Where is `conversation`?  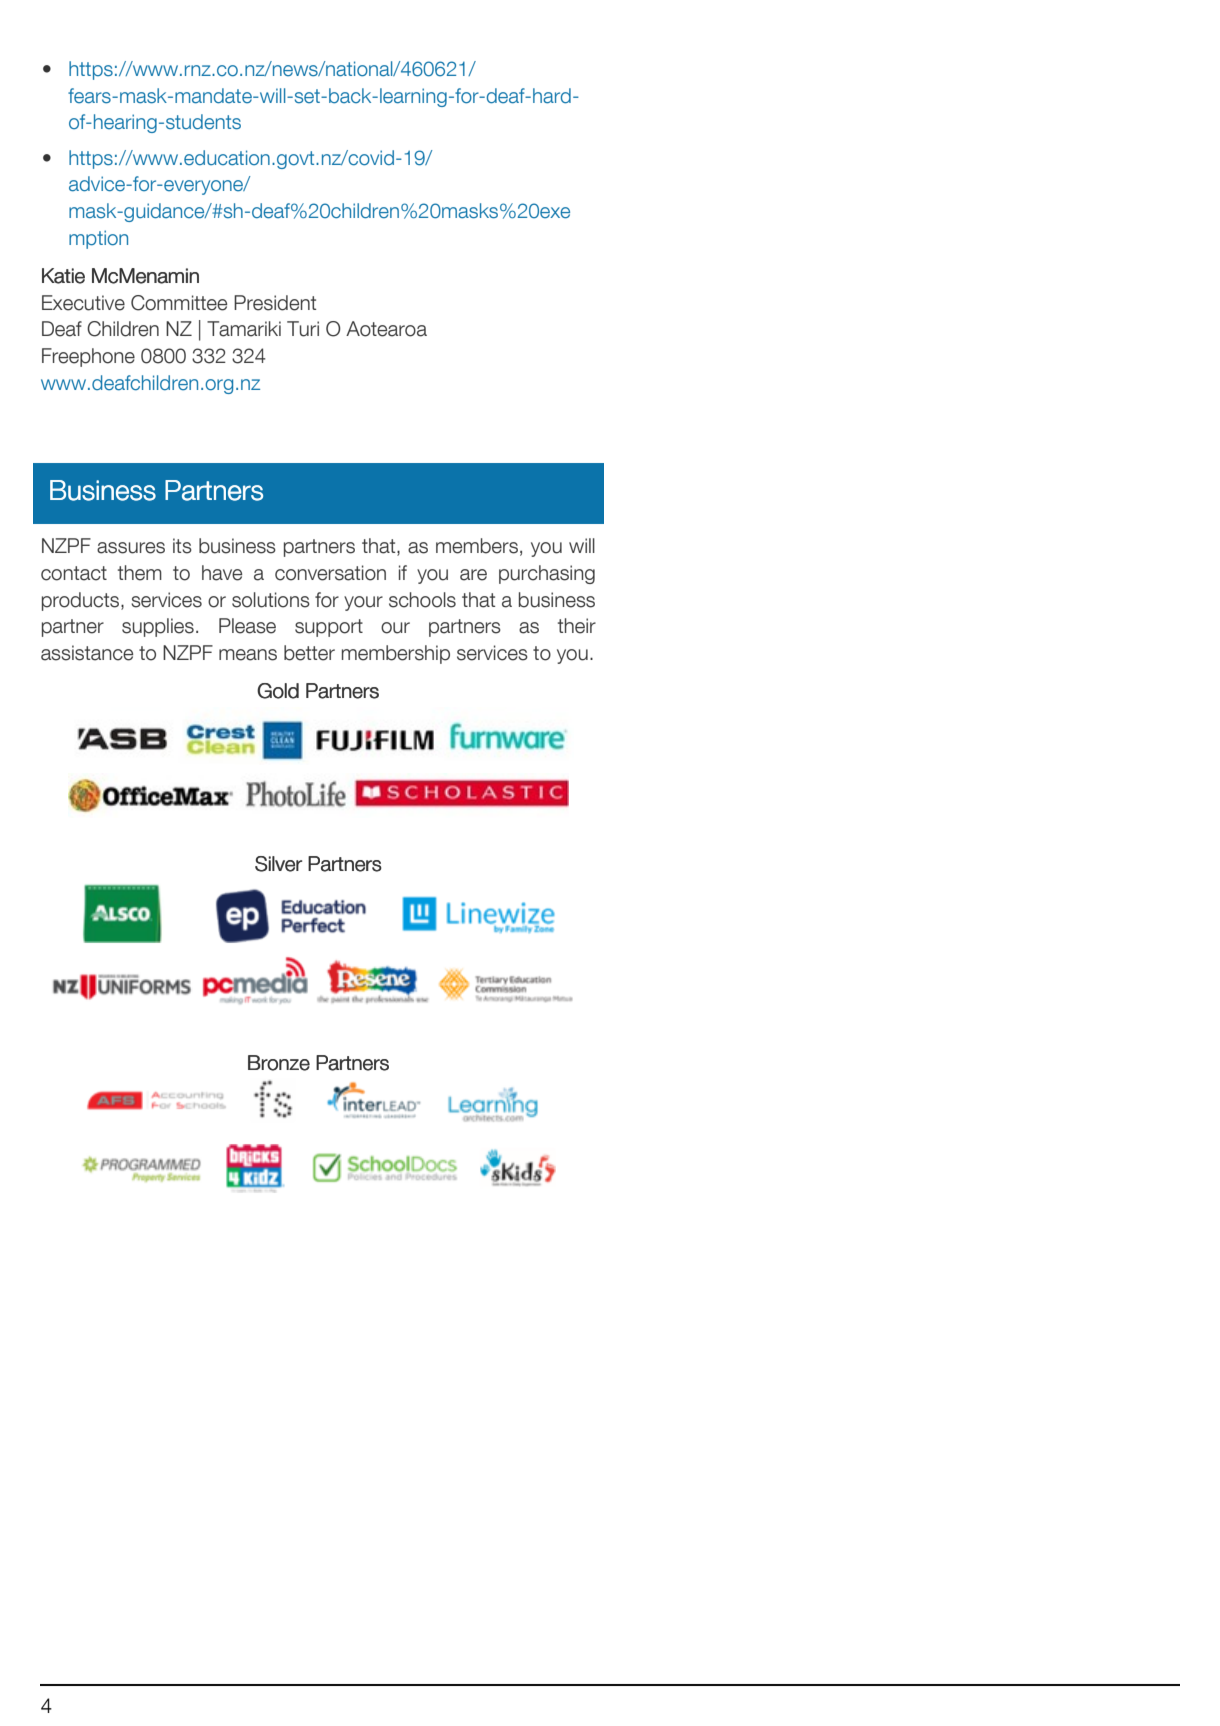 conversation is located at coordinates (330, 573).
